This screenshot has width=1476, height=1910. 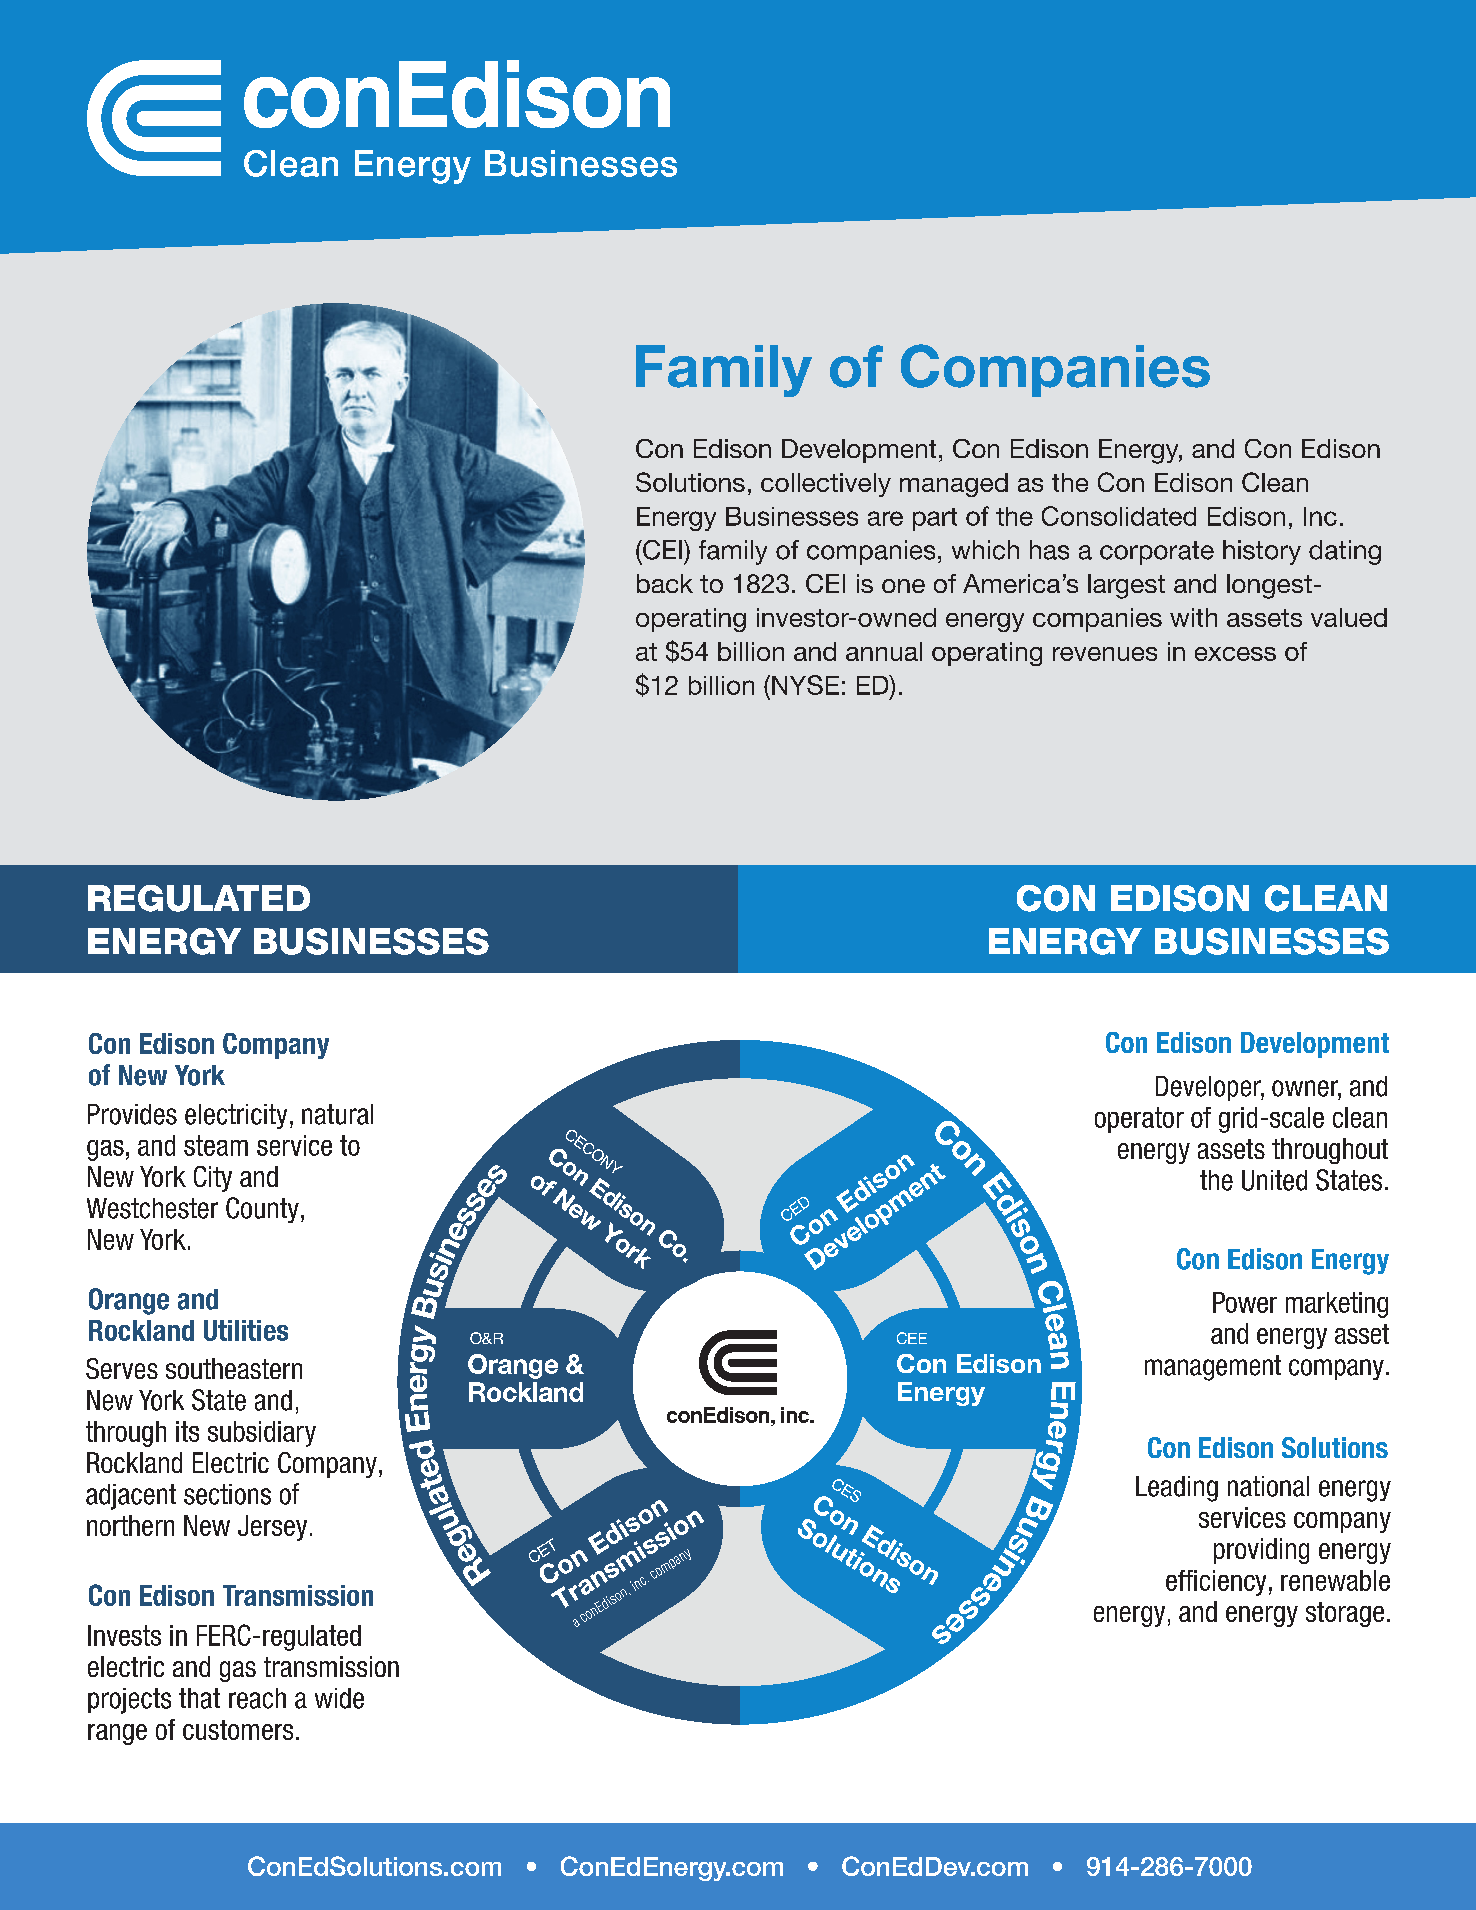 What do you see at coordinates (337, 1114) in the screenshot?
I see `natural` at bounding box center [337, 1114].
